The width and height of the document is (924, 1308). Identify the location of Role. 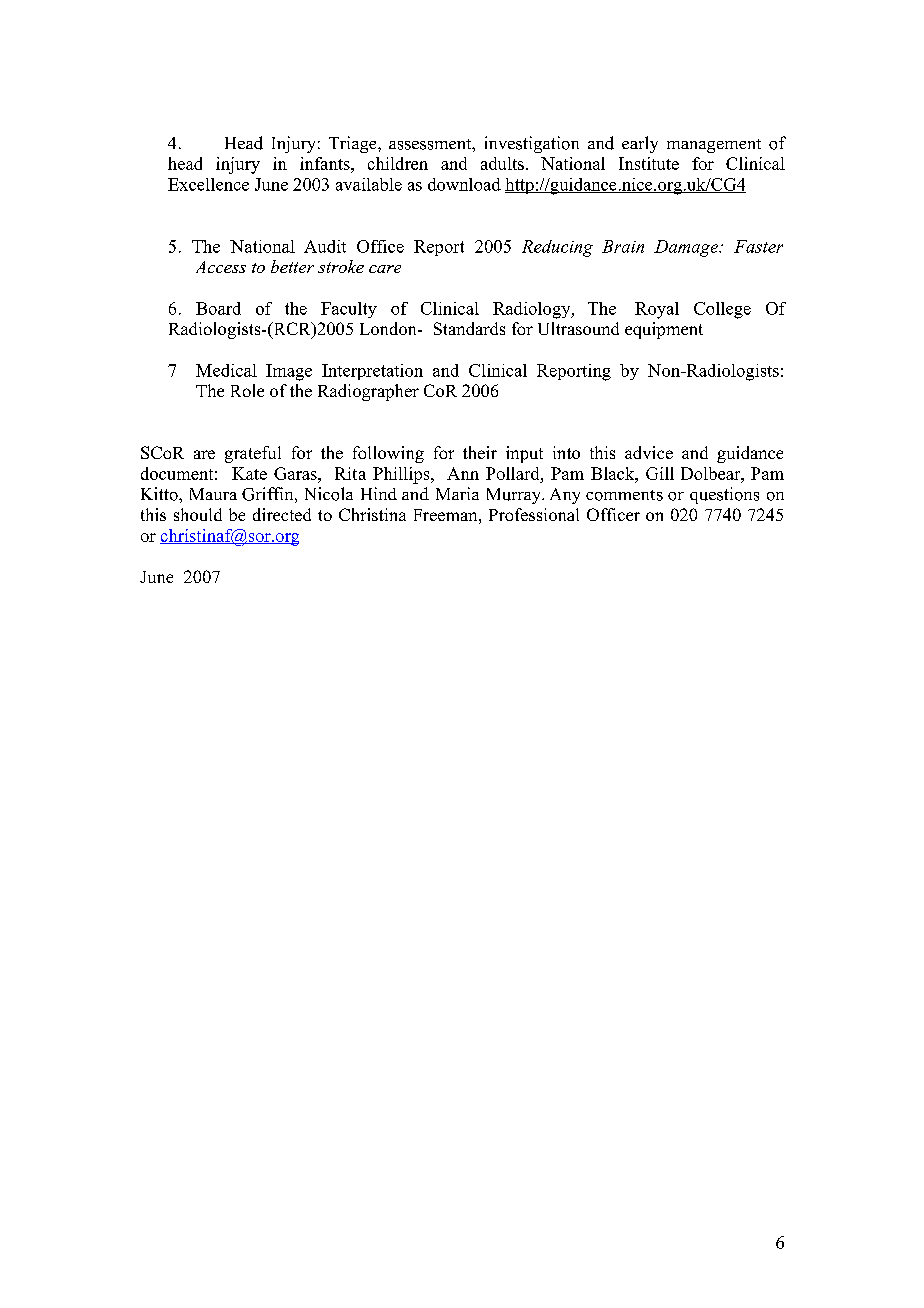
(247, 390).
